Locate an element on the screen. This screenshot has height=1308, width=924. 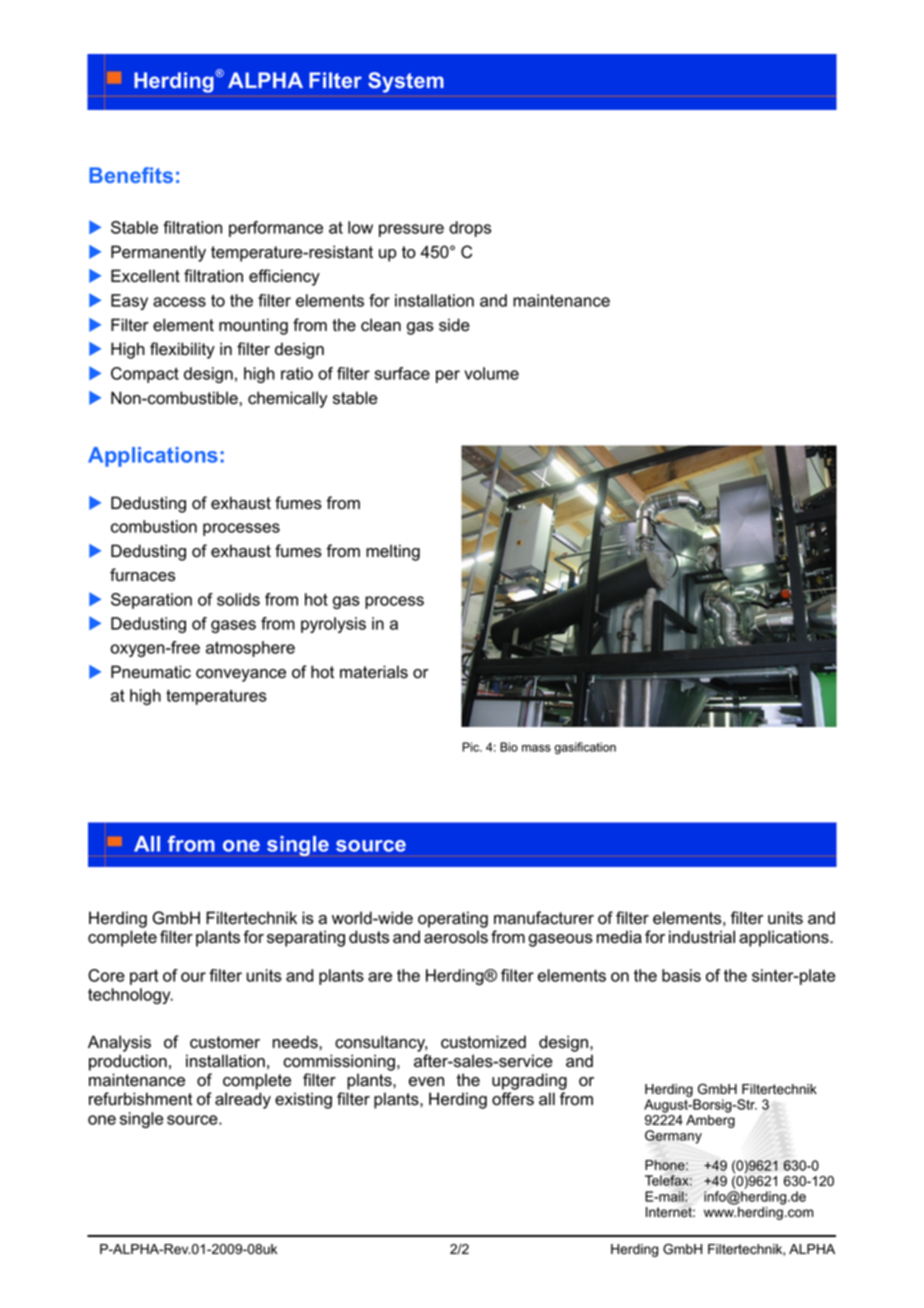
part is located at coordinates (144, 977).
